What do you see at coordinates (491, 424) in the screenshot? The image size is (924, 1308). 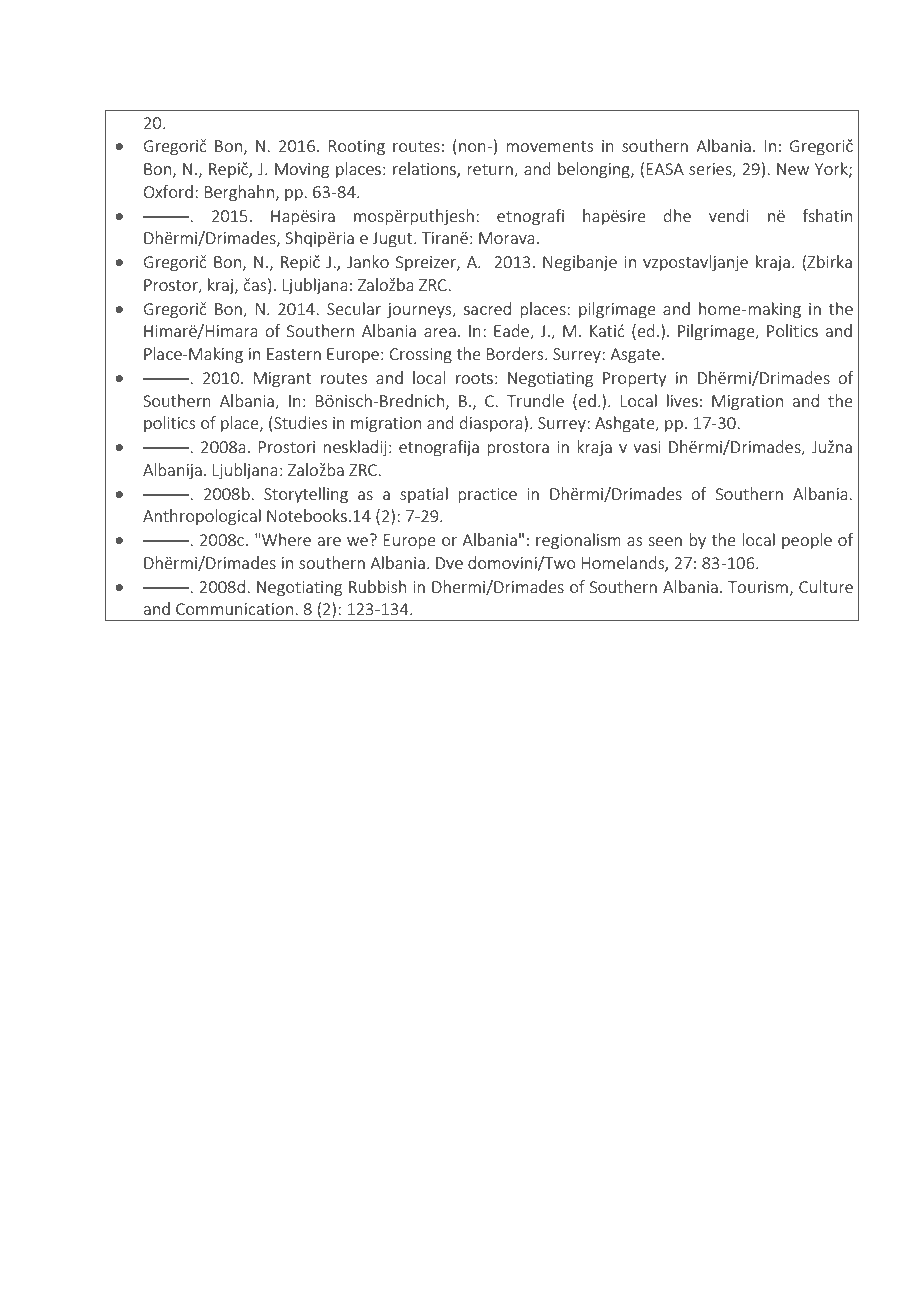 I see `diaspora` at bounding box center [491, 424].
